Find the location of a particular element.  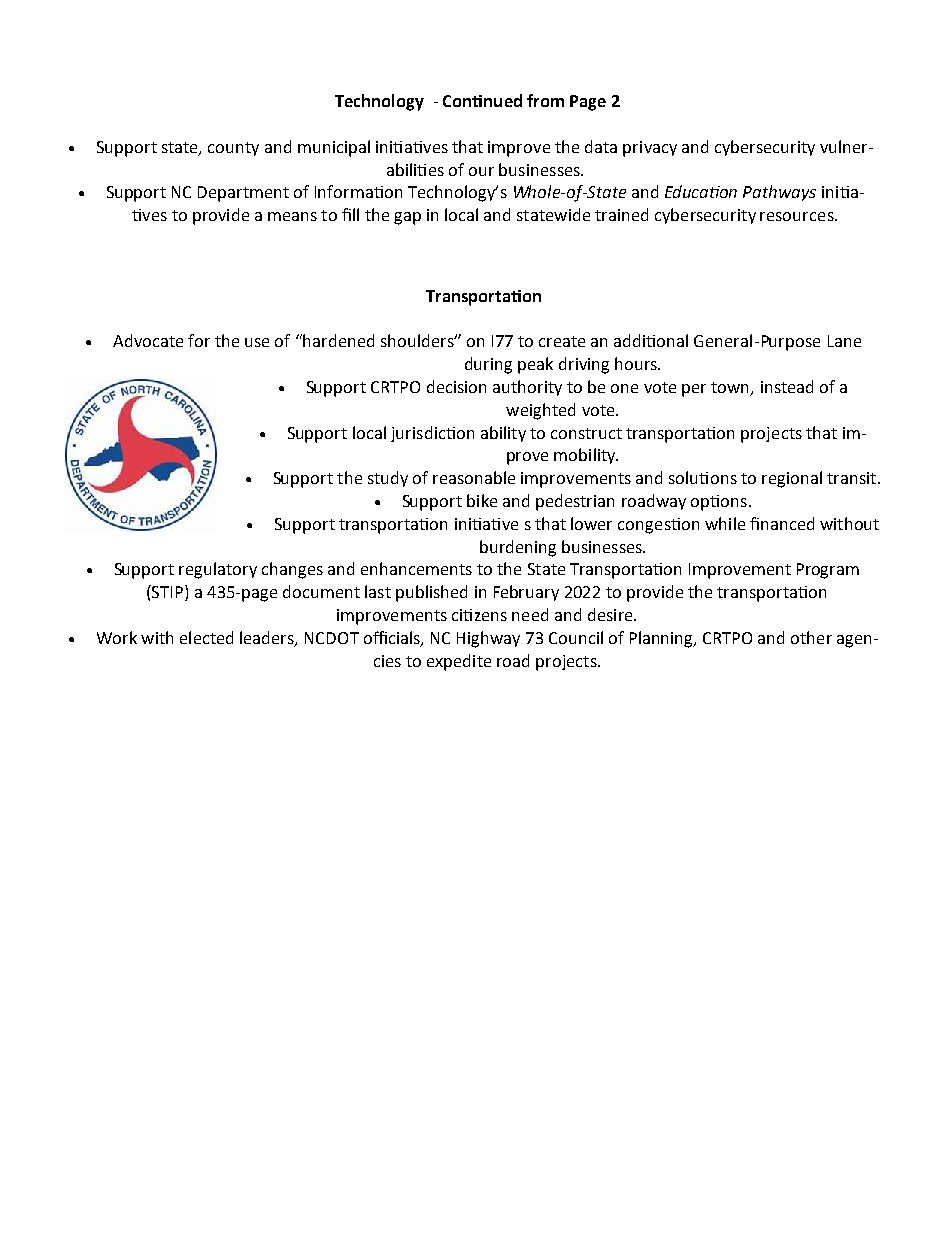

elected is located at coordinates (206, 637).
